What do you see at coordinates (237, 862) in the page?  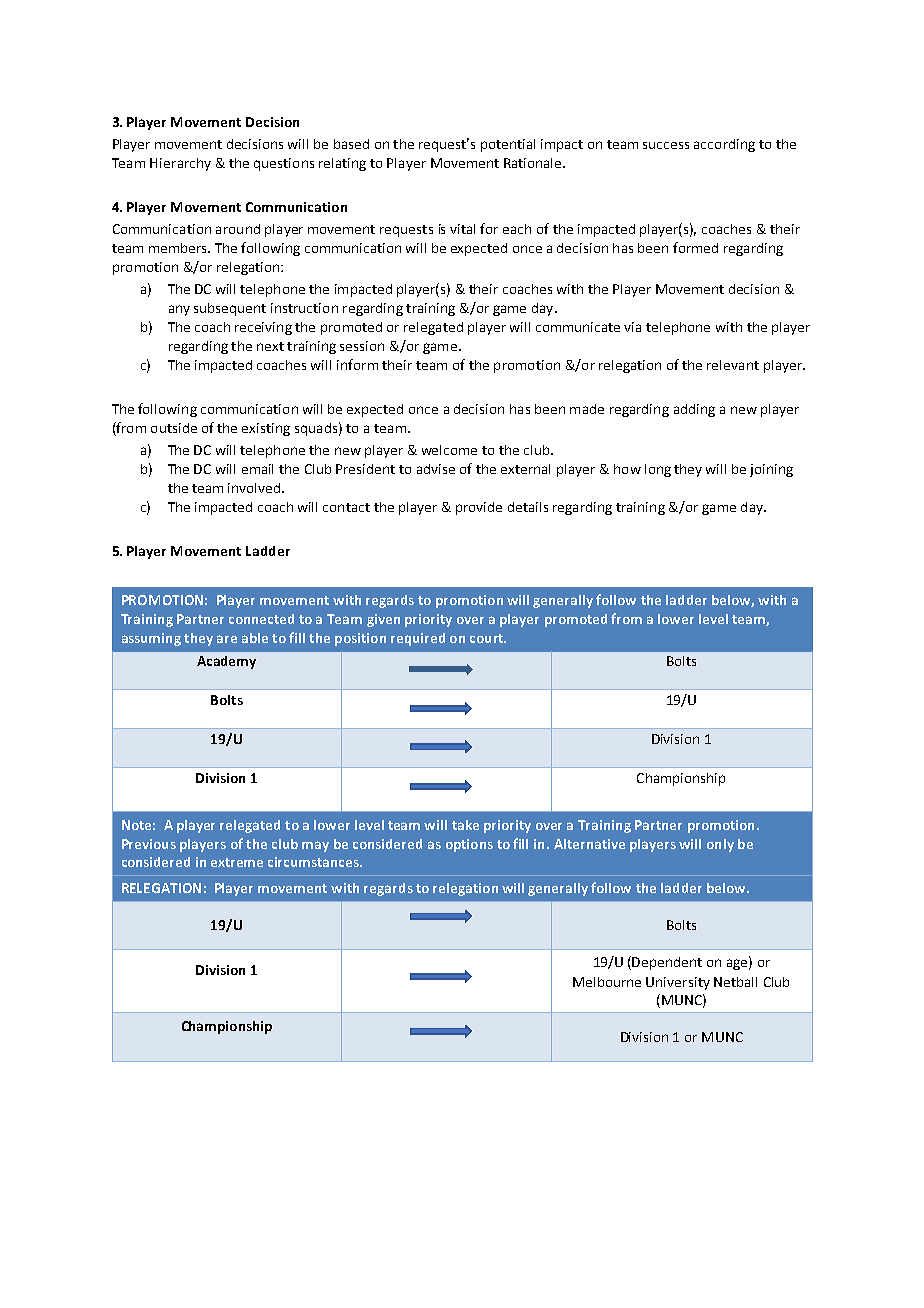 I see `extreme` at bounding box center [237, 862].
